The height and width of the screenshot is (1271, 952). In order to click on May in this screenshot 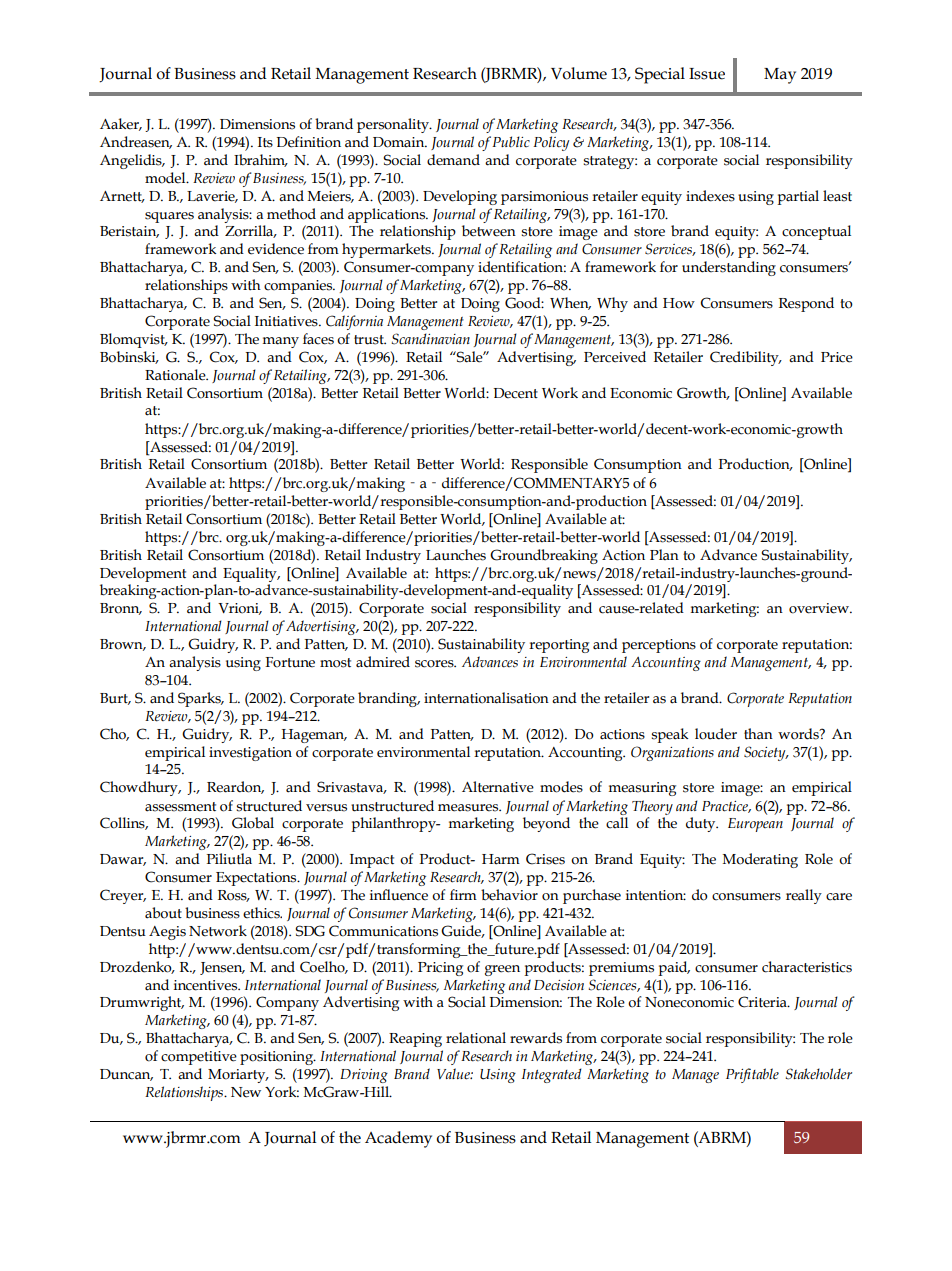, I will do `click(780, 76)`.
